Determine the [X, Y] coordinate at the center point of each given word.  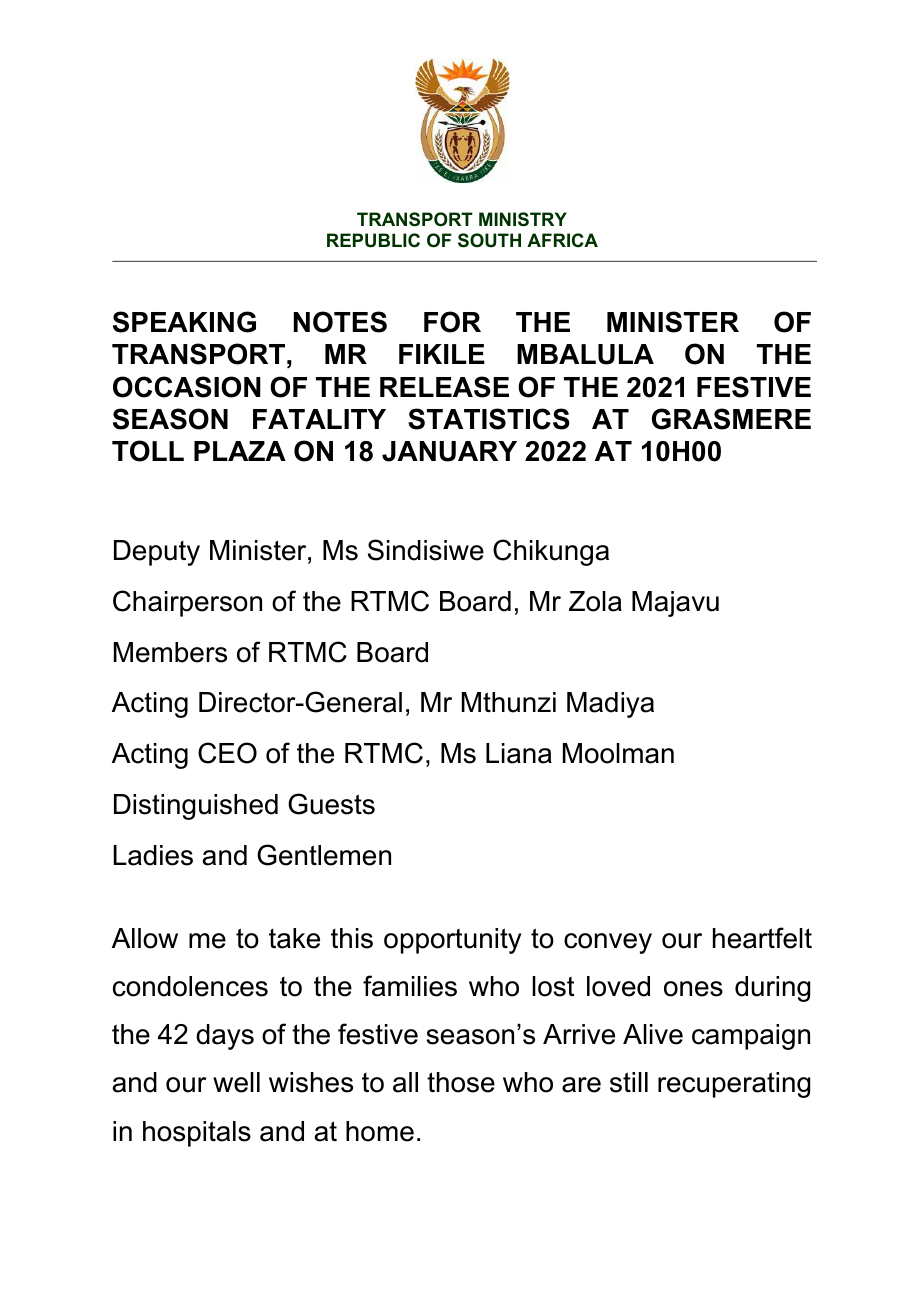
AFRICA [562, 240]
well [236, 1082]
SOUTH [489, 240]
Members [170, 652]
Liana [519, 753]
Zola [595, 601]
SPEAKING [184, 322]
